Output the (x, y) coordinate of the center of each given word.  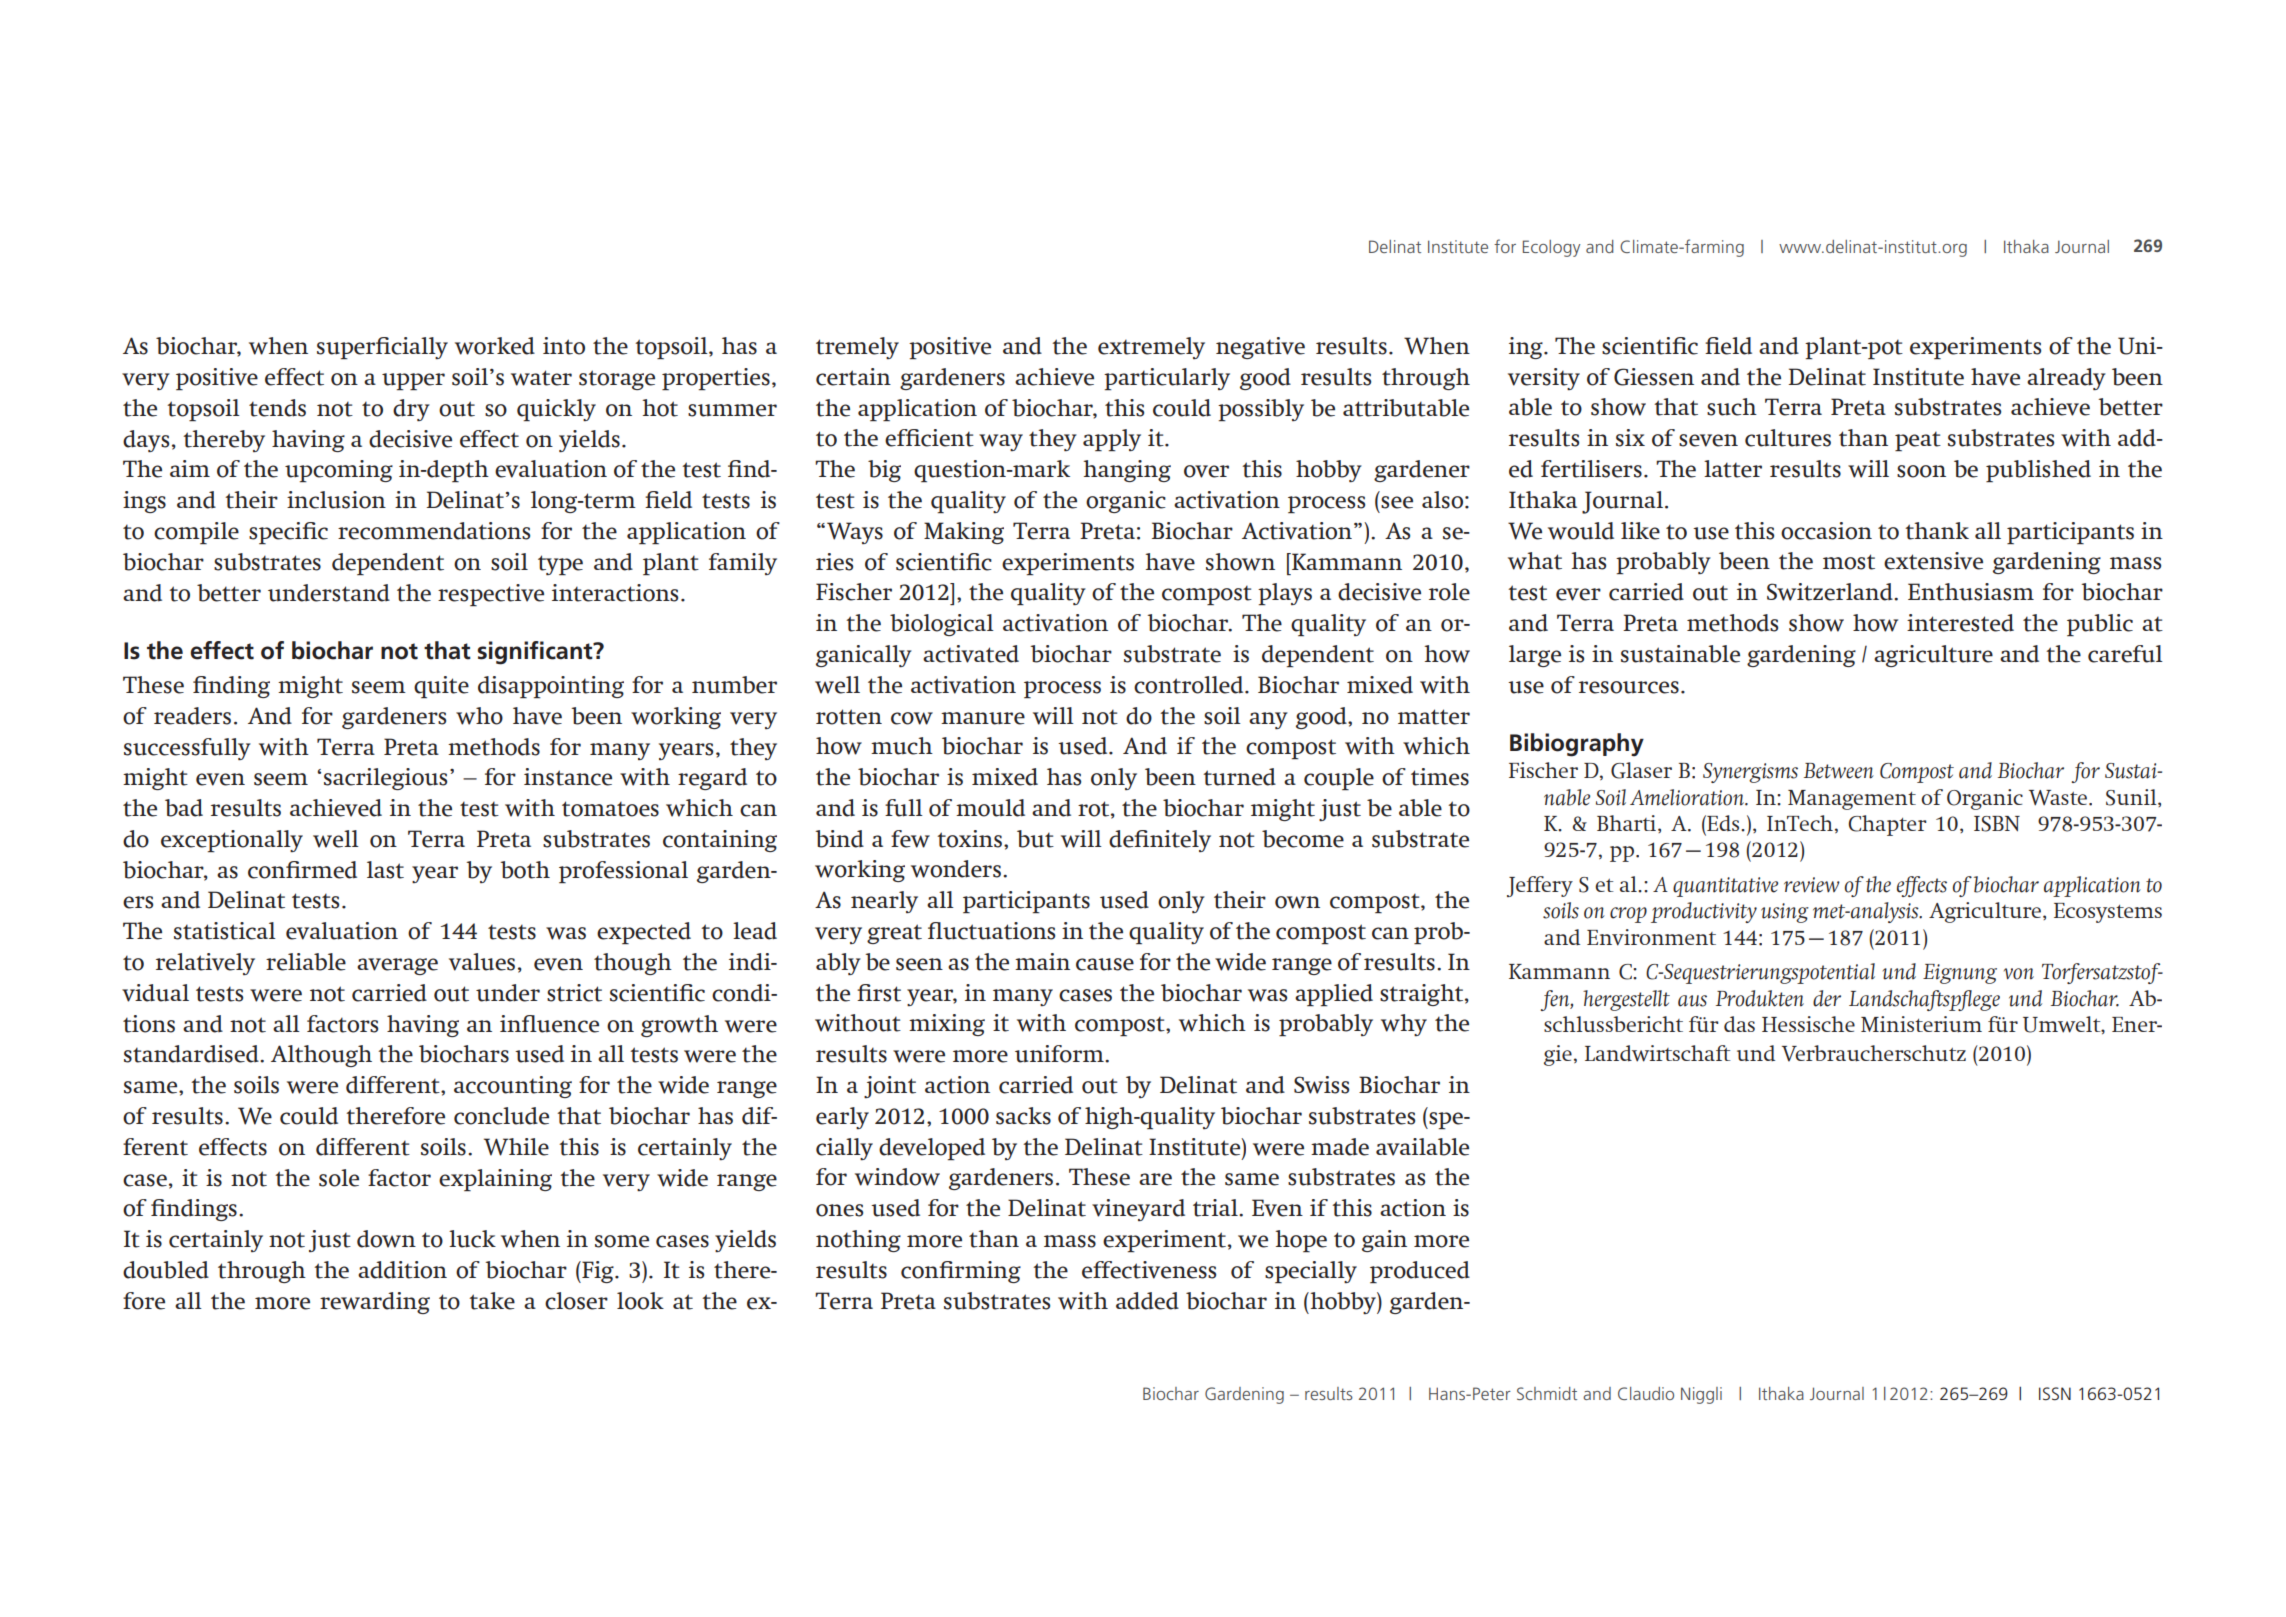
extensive (1933, 561)
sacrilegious (385, 779)
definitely (1160, 841)
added (1147, 1301)
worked (495, 346)
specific (288, 533)
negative (1260, 348)
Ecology (1551, 248)
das (1739, 1024)
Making (964, 533)
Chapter (1888, 825)
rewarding (375, 1303)
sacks (1023, 1116)
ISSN (2055, 1394)
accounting (513, 1087)
